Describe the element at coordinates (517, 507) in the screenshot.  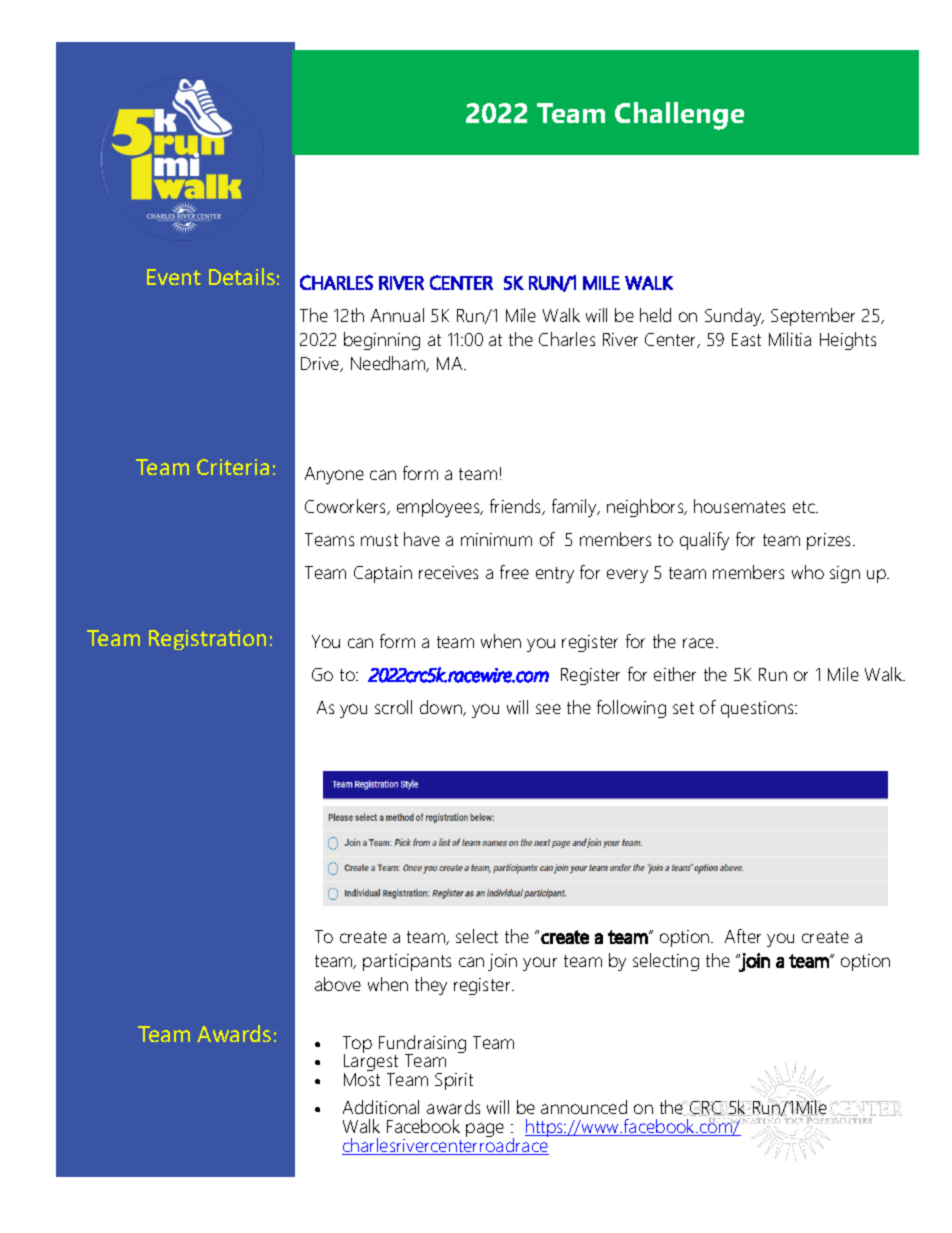
I see `friends` at that location.
